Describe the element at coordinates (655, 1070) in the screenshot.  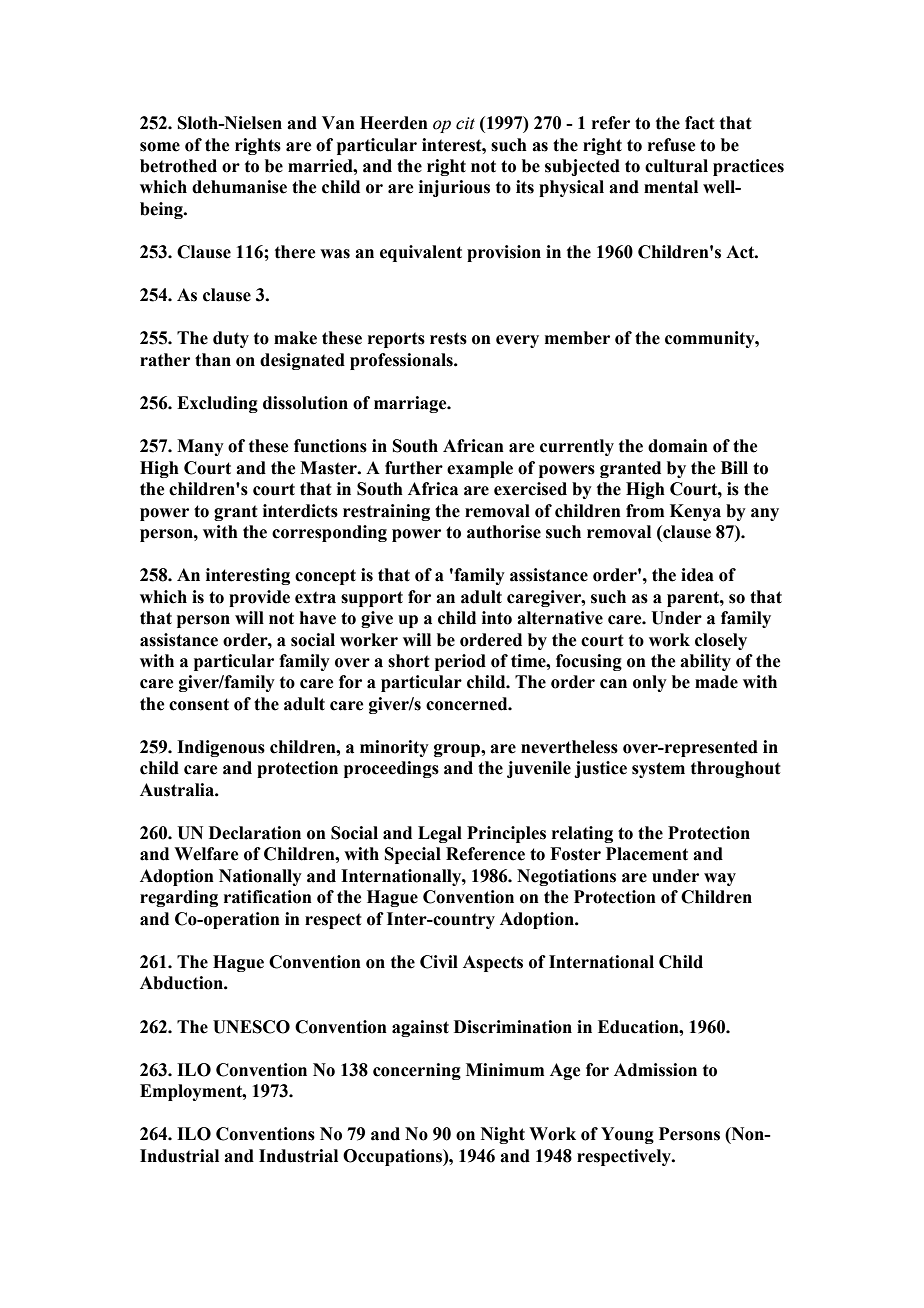
I see `Admission` at that location.
